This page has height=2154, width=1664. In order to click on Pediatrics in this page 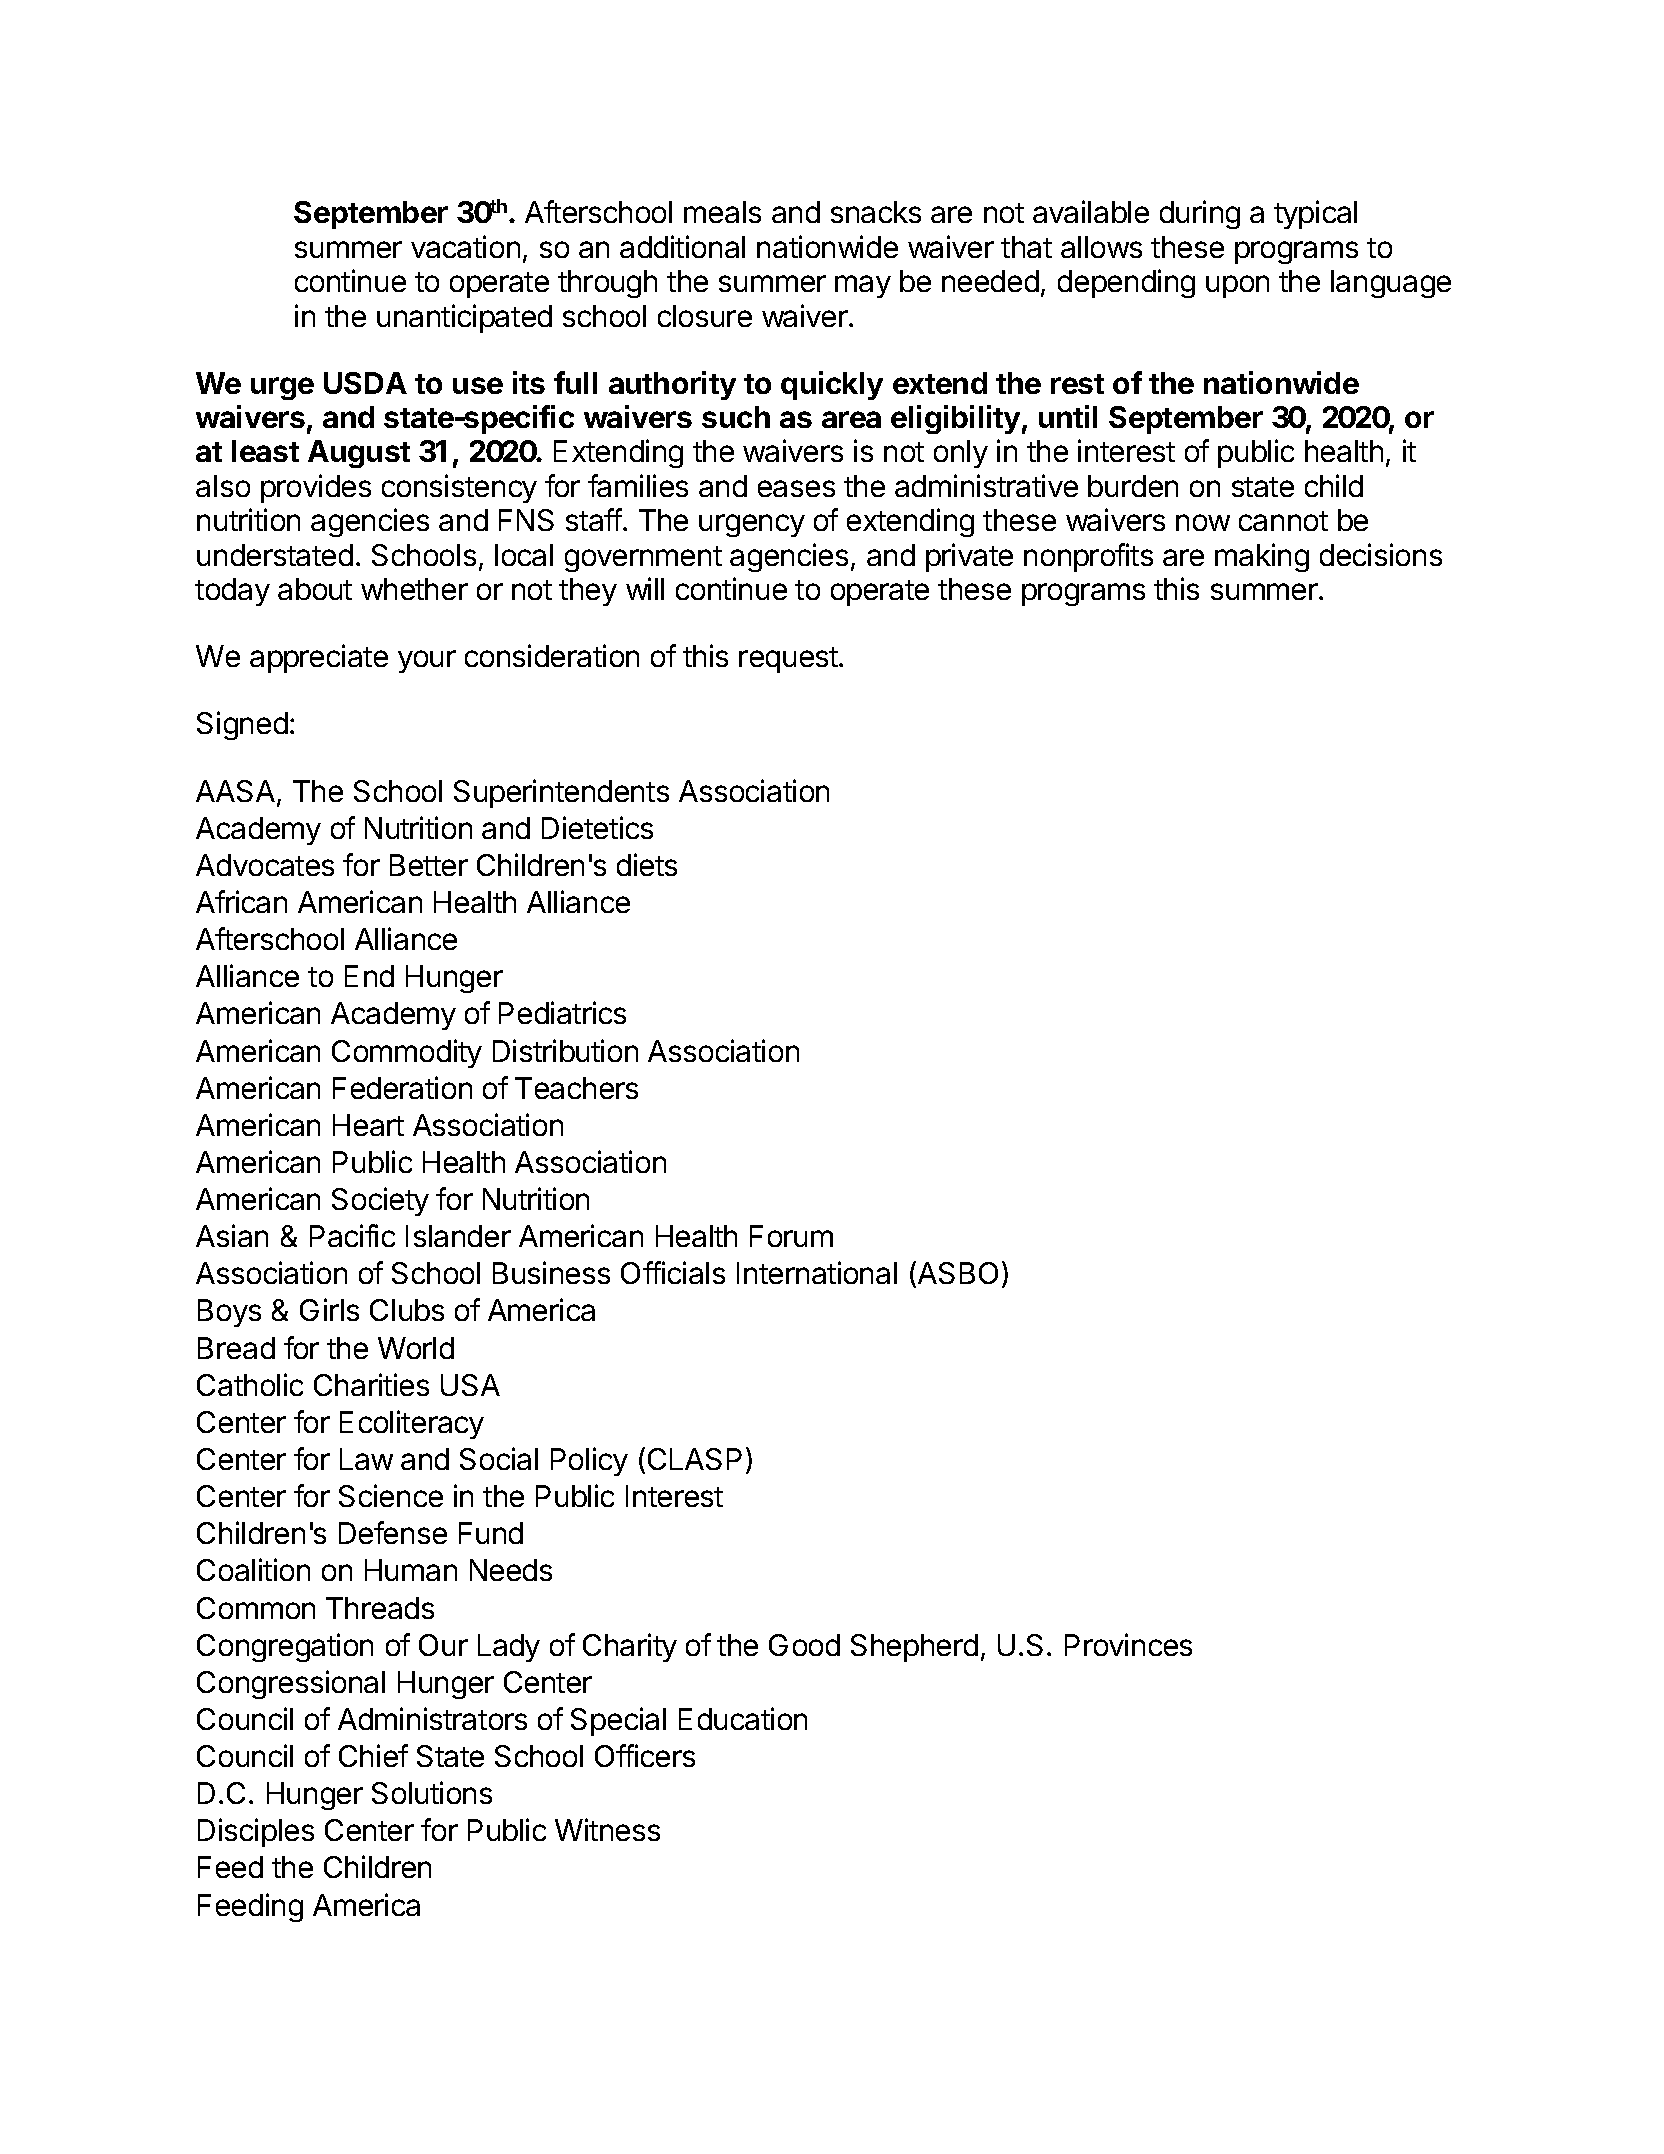, I will do `click(562, 1012)`.
